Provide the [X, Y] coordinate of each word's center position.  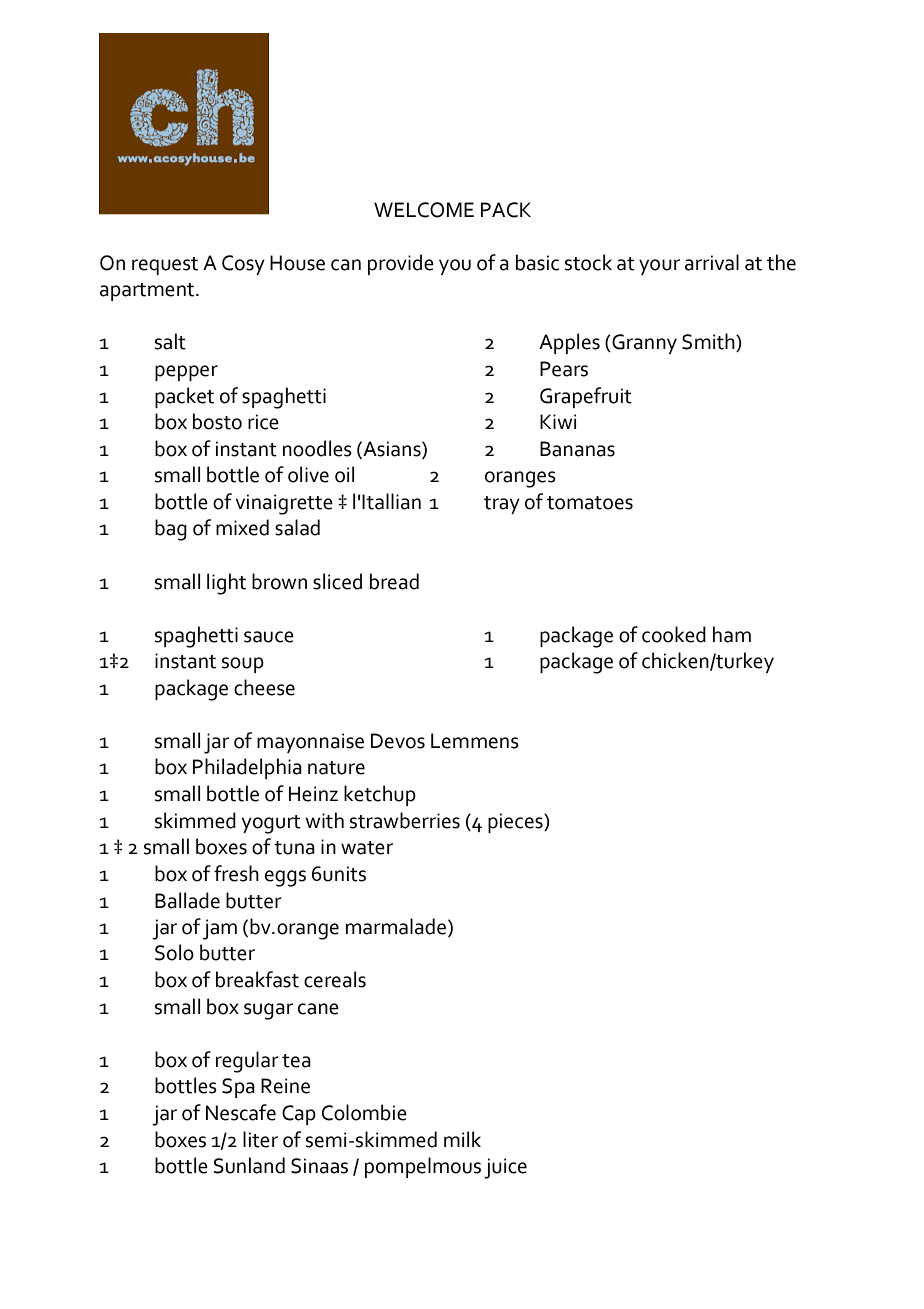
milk [462, 1139]
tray [502, 505]
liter [260, 1139]
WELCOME [424, 210]
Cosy [243, 265]
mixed [242, 527]
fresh [236, 873]
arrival [712, 262]
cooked [674, 634]
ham [732, 634]
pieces [516, 823]
